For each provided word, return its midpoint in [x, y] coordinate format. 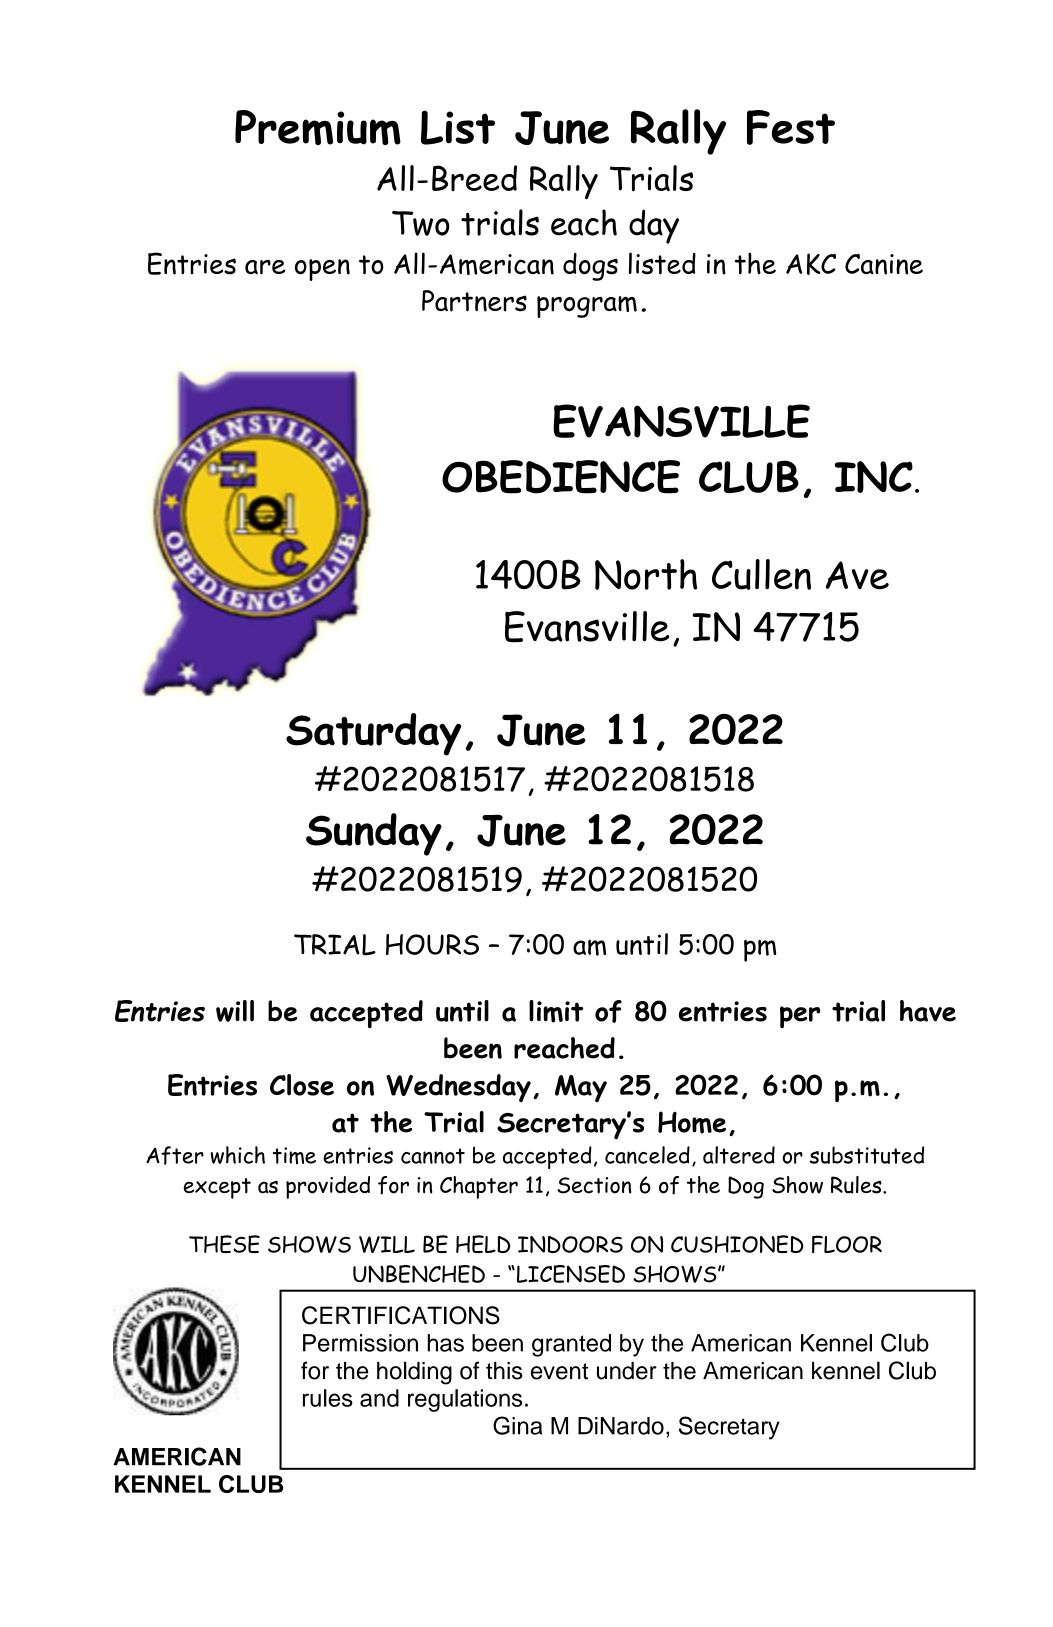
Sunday [374, 834]
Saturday [373, 734]
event [559, 1371]
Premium [318, 127]
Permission [360, 1343]
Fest [791, 127]
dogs [590, 267]
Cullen [761, 574]
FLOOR [847, 1244]
